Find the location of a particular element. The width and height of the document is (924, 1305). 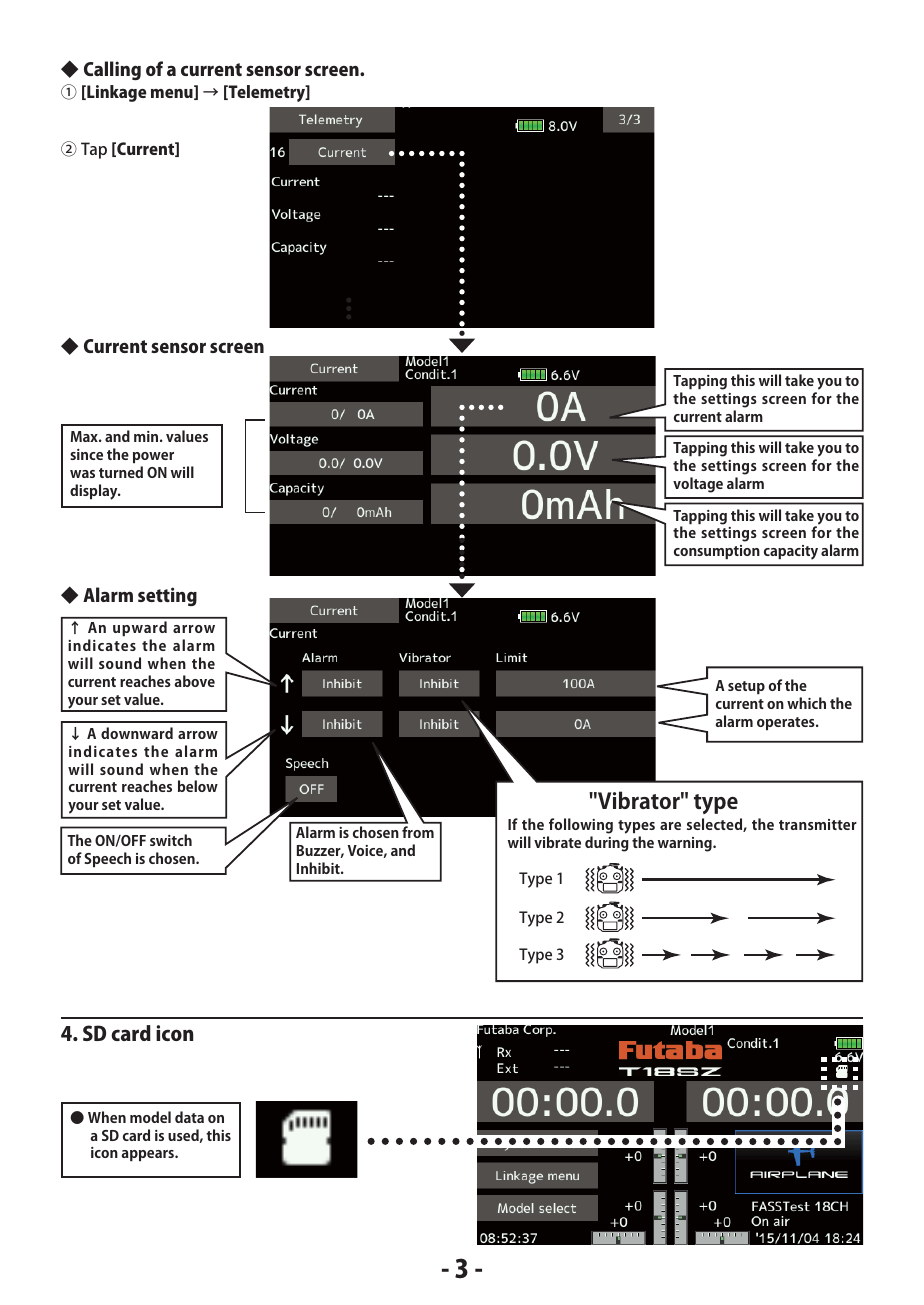

capacity is located at coordinates (791, 552).
